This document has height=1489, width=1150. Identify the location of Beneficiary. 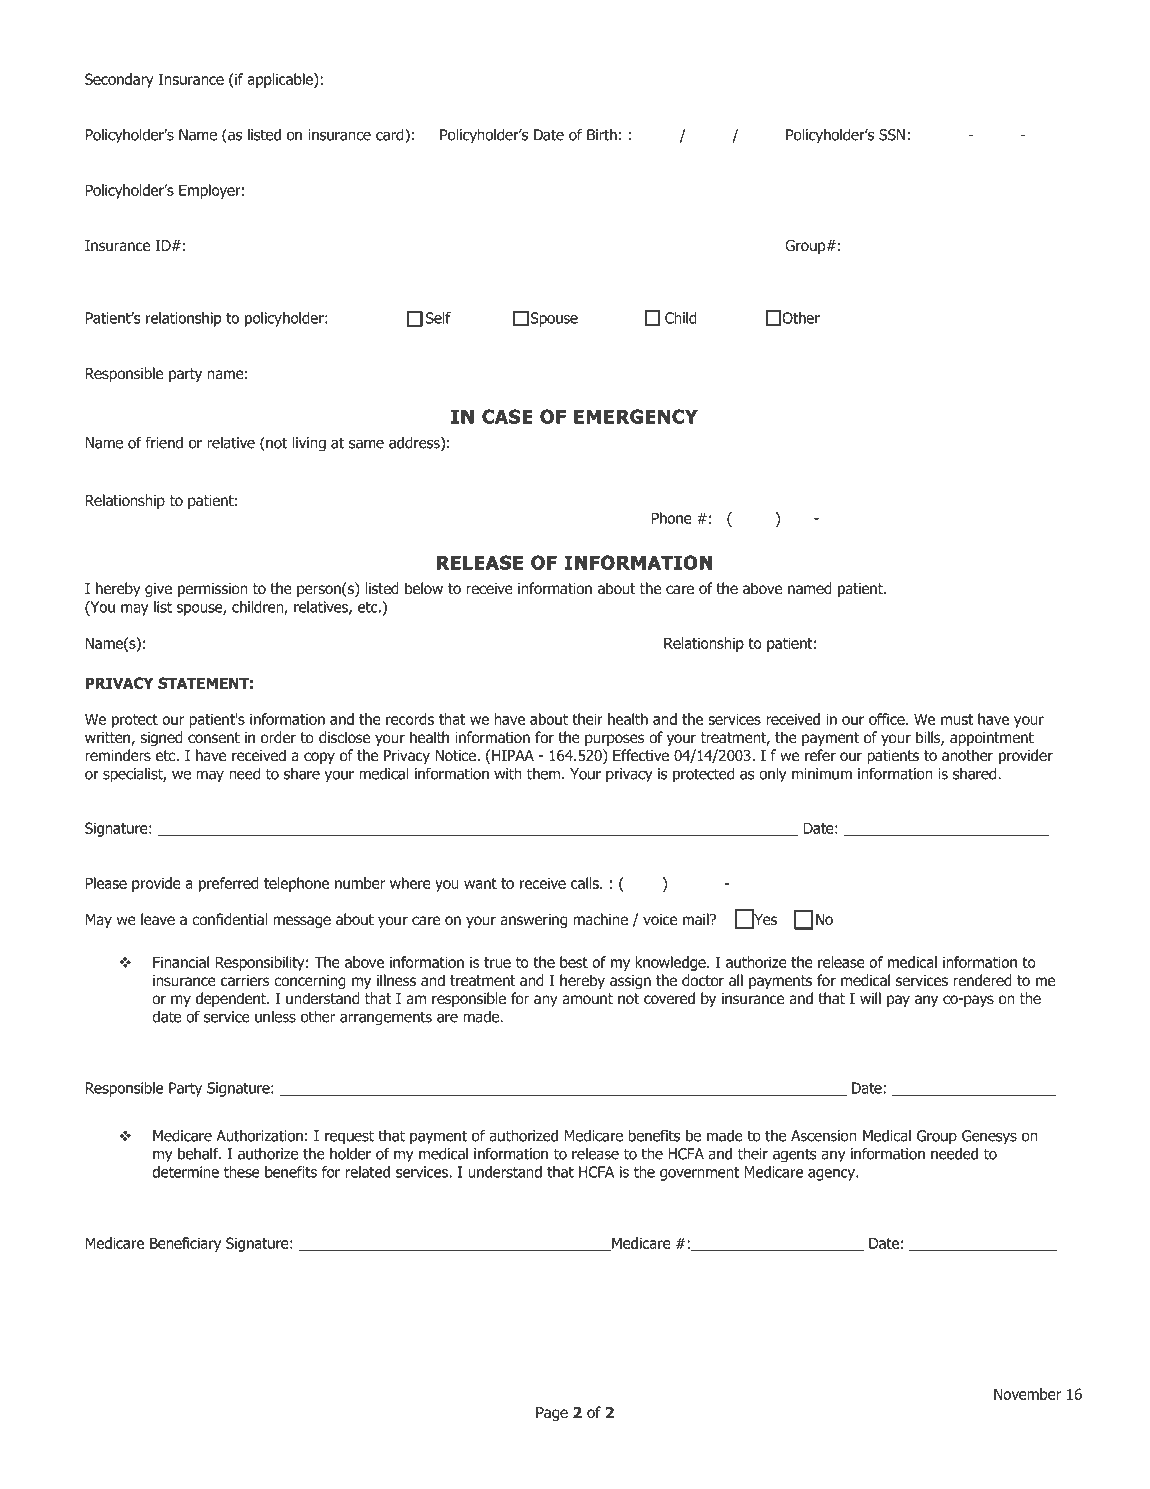
(185, 1244).
